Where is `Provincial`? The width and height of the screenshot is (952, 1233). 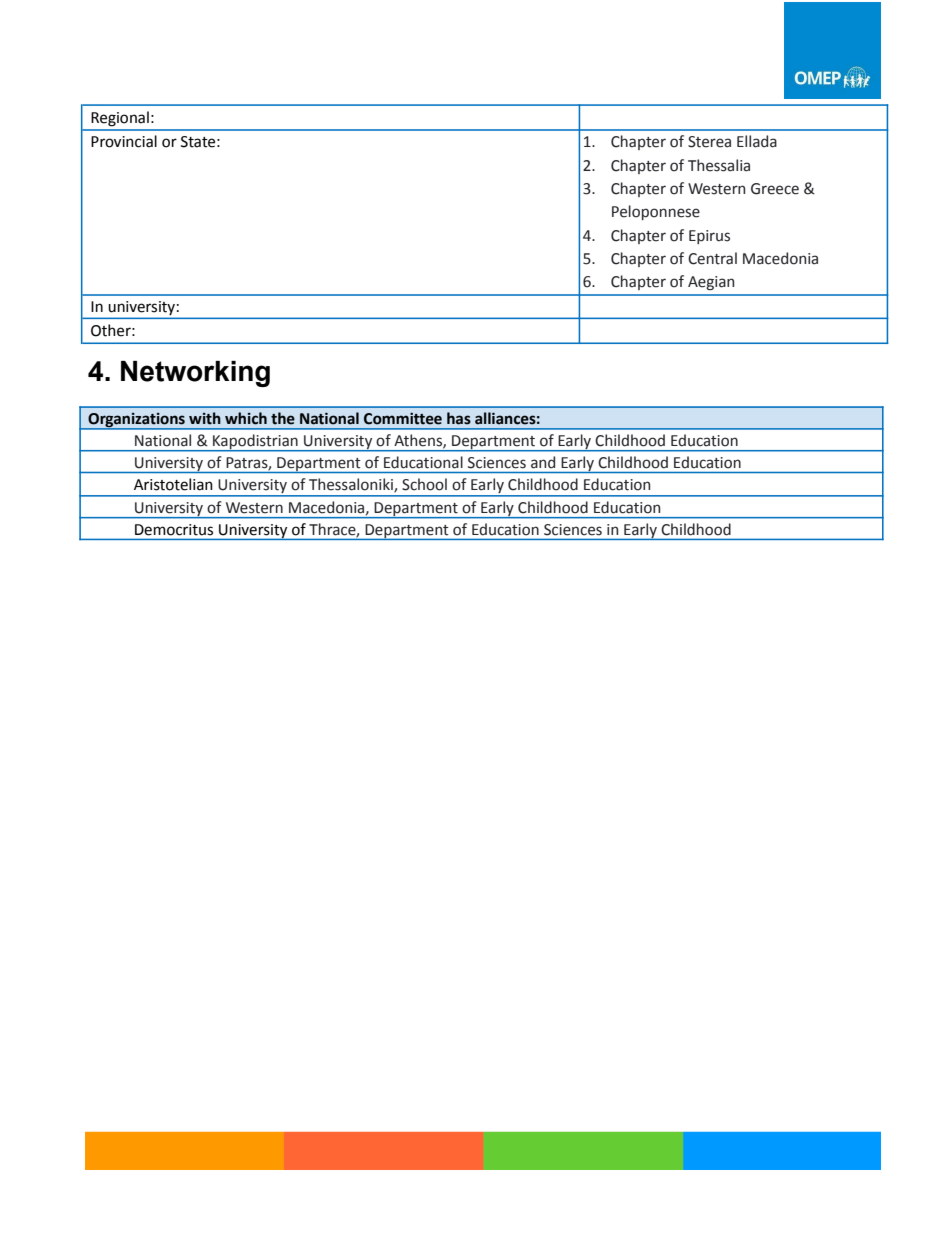
Provincial is located at coordinates (124, 141).
